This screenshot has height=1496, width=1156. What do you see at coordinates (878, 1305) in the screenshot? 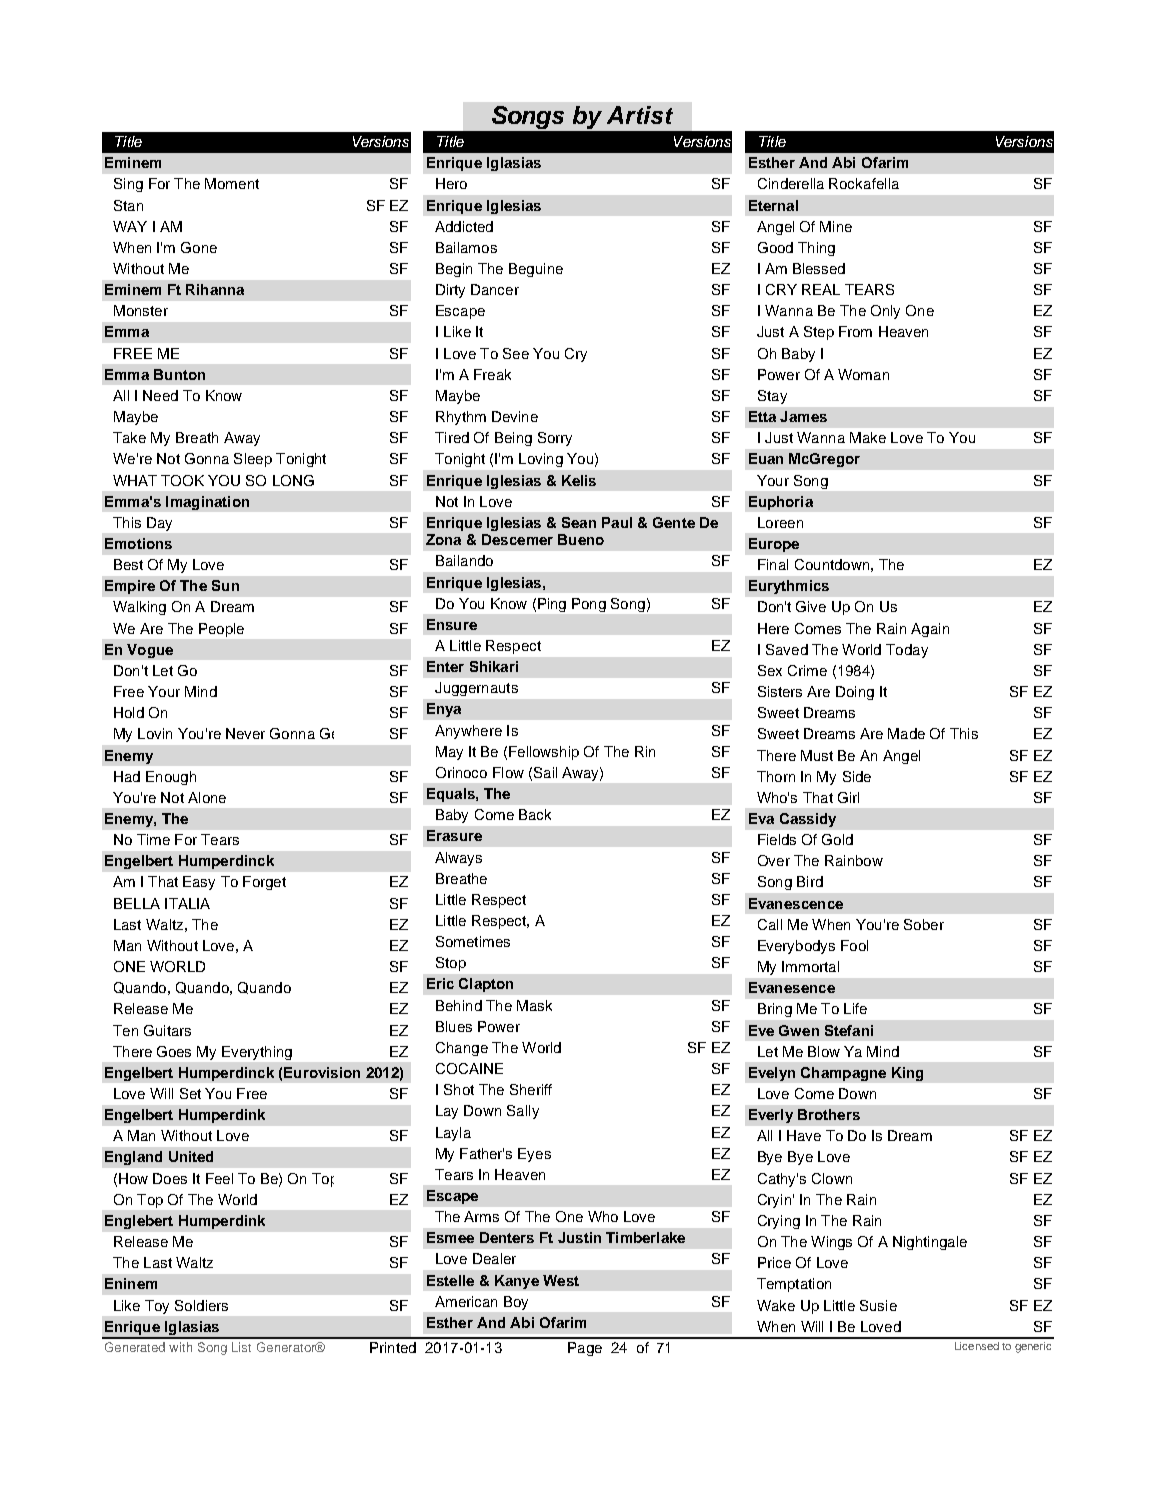
I see `Susie` at bounding box center [878, 1305].
